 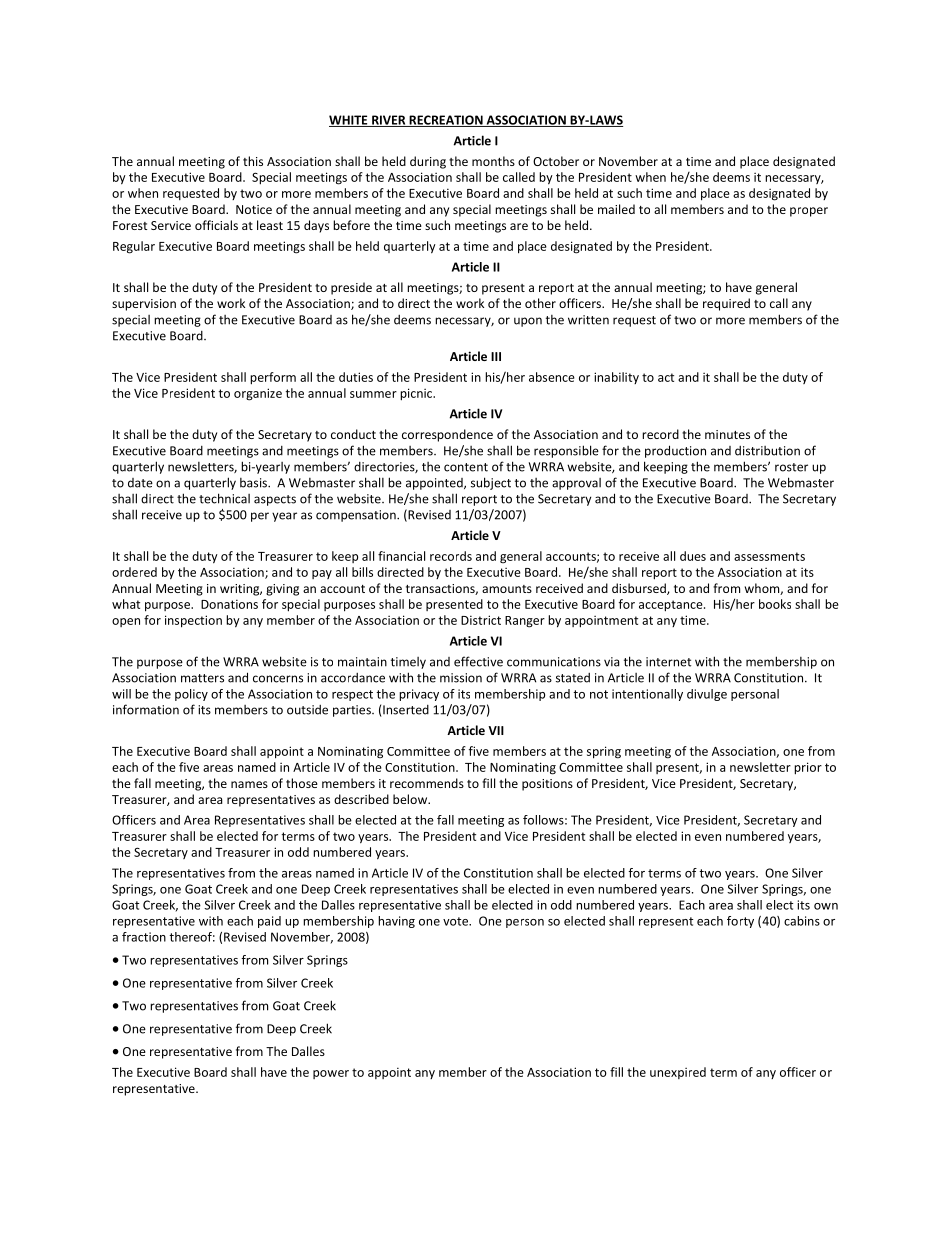 What do you see at coordinates (331, 1074) in the image?
I see `power` at bounding box center [331, 1074].
